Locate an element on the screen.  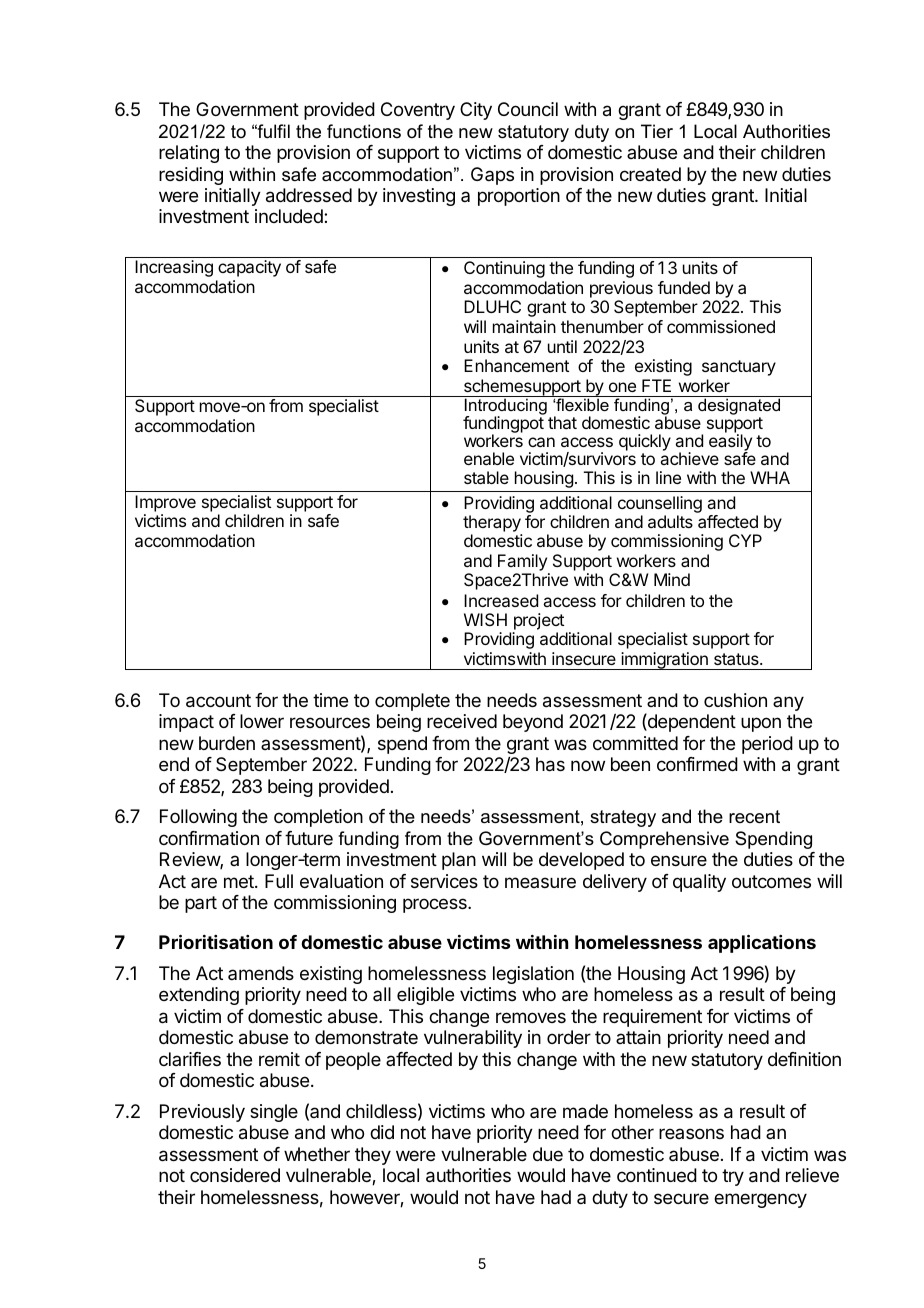
Introducing is located at coordinates (505, 406).
